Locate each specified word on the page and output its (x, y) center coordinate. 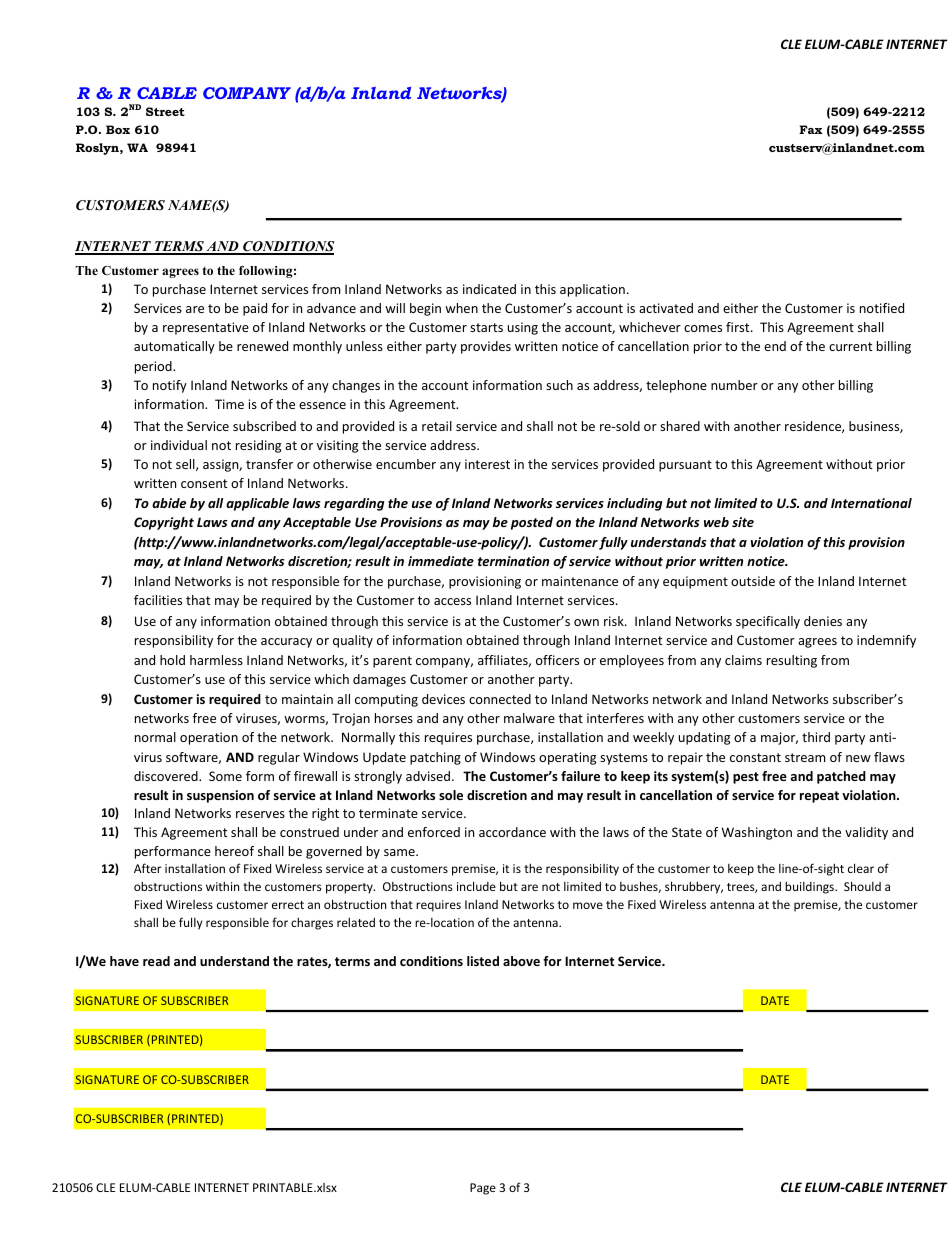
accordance (512, 832)
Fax (810, 129)
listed (483, 961)
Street (165, 111)
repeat (819, 797)
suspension (220, 796)
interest (487, 464)
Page (483, 1189)
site (743, 522)
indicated (489, 289)
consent (204, 483)
